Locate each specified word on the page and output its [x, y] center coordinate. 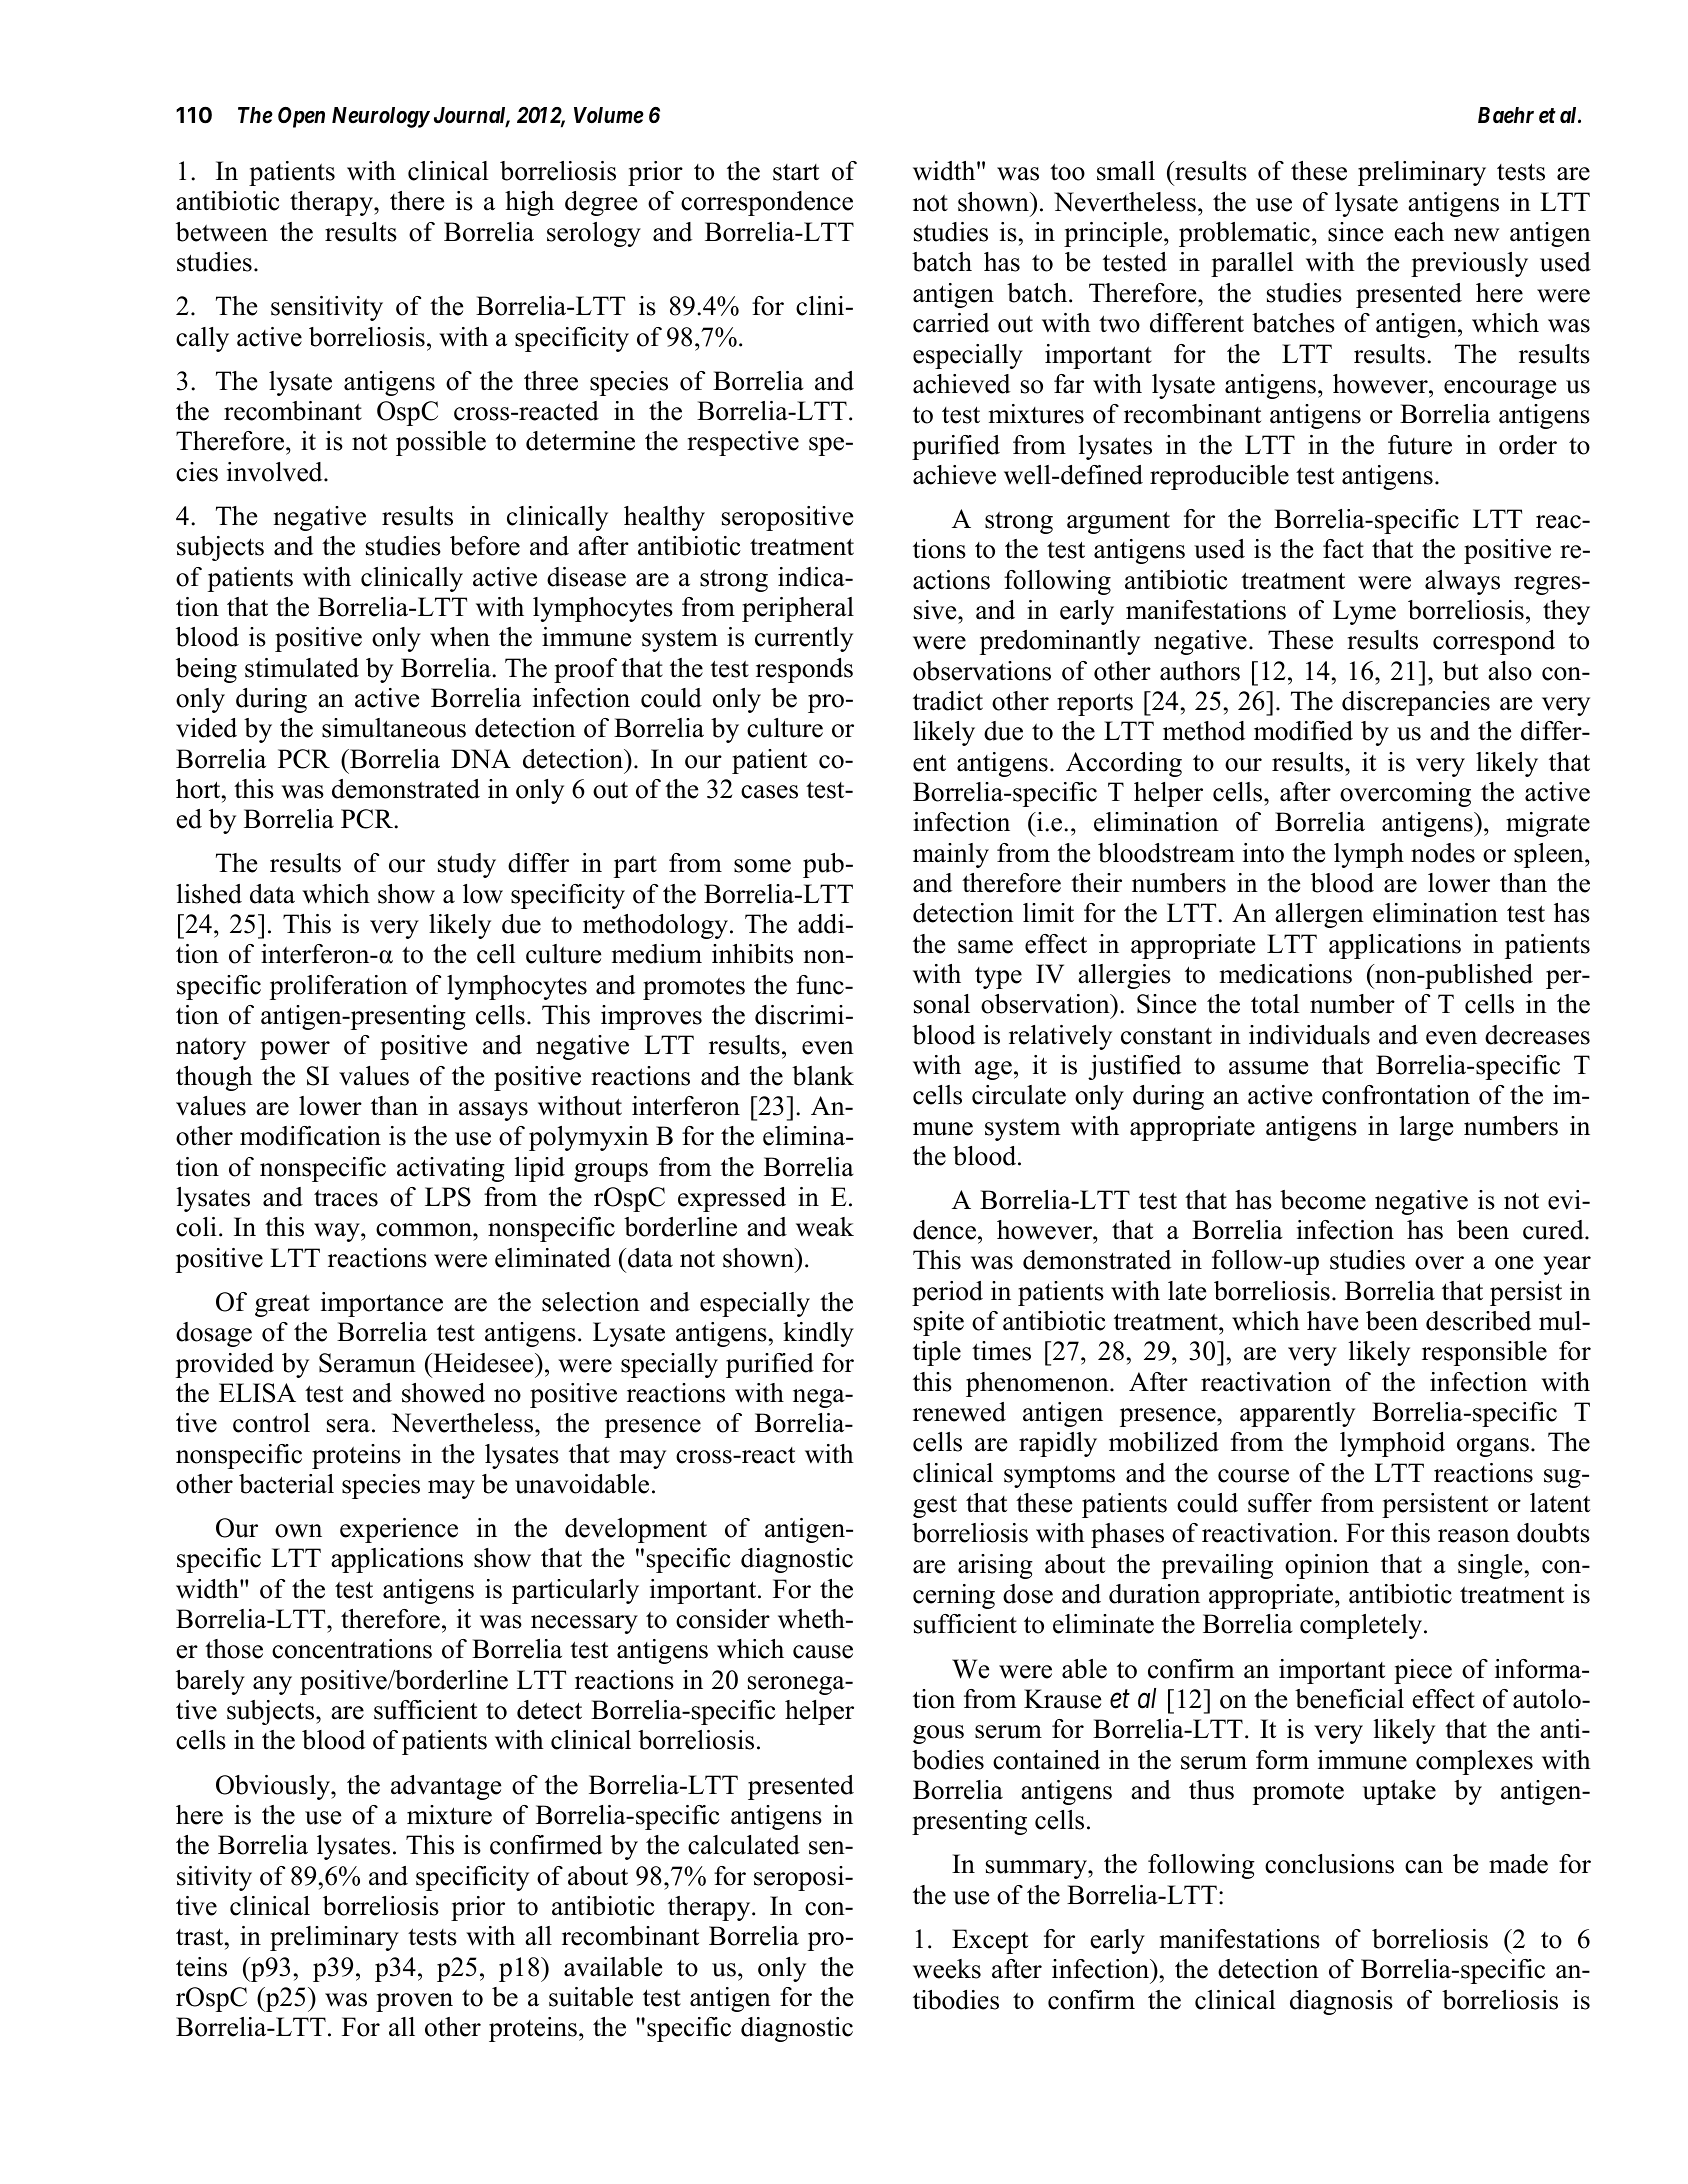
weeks [947, 1969]
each [1419, 232]
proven [414, 2002]
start [796, 172]
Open [301, 117]
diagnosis [1341, 2002]
